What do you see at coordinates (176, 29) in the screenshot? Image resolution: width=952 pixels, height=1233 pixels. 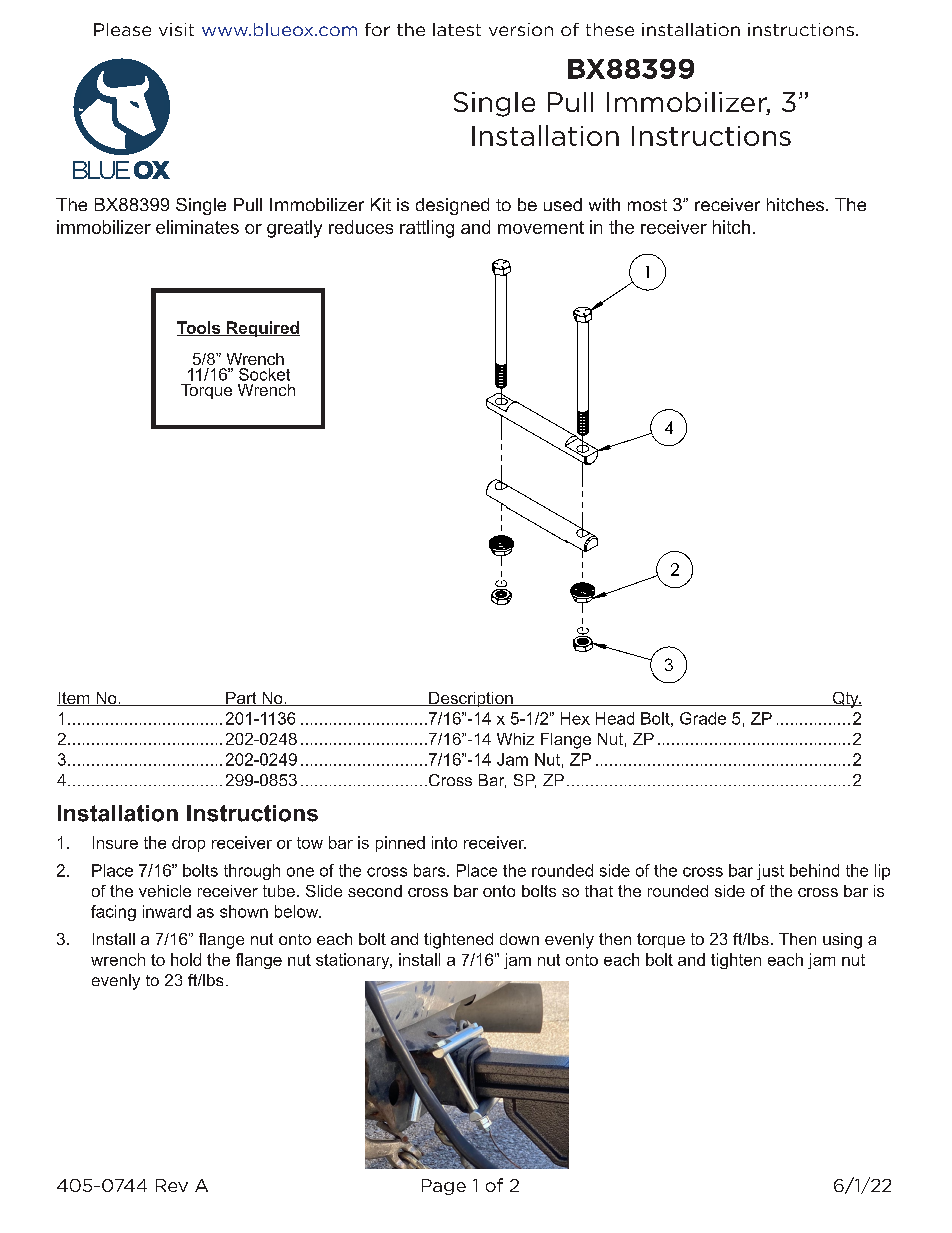 I see `visit` at bounding box center [176, 29].
